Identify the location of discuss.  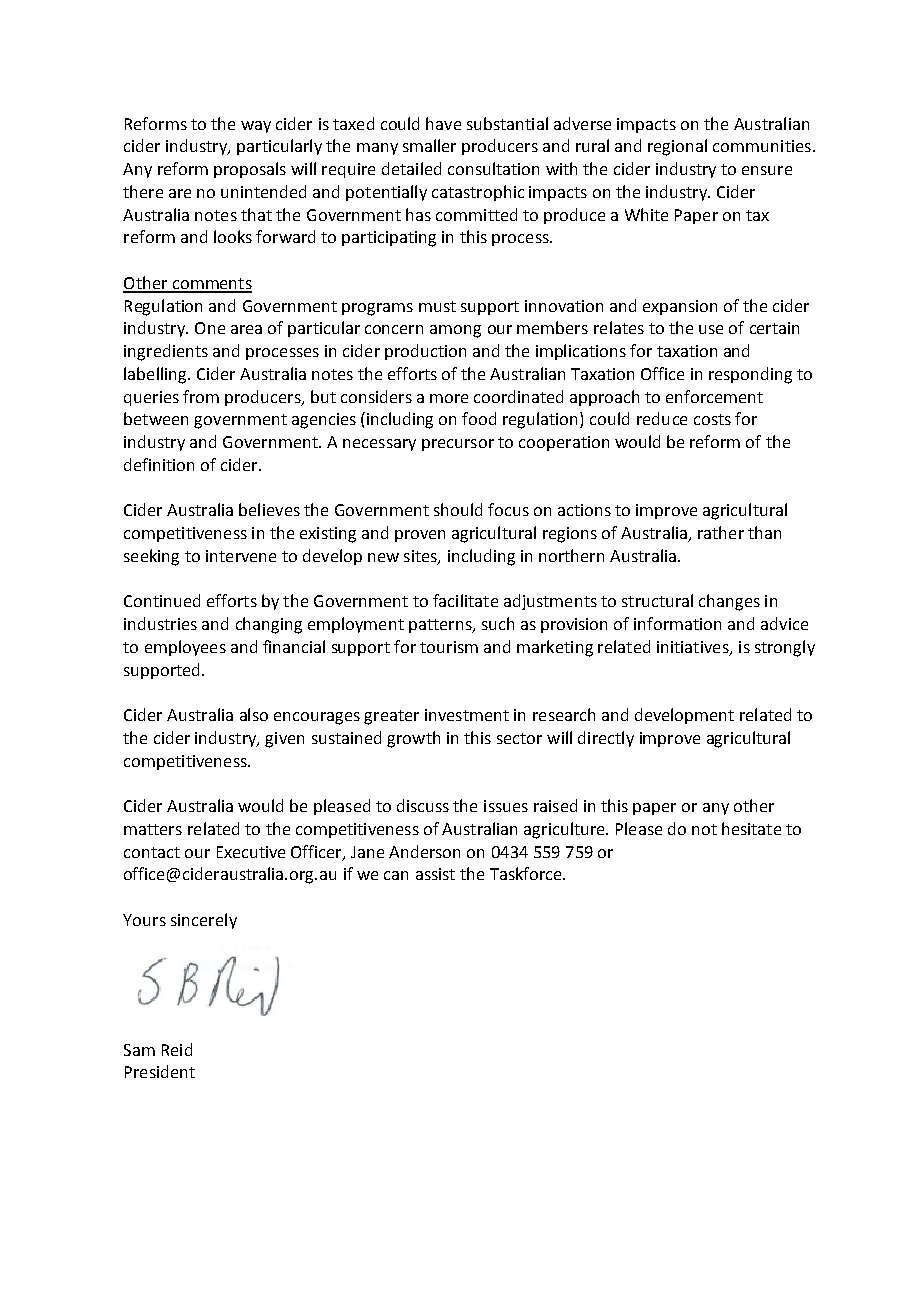
(423, 805).
